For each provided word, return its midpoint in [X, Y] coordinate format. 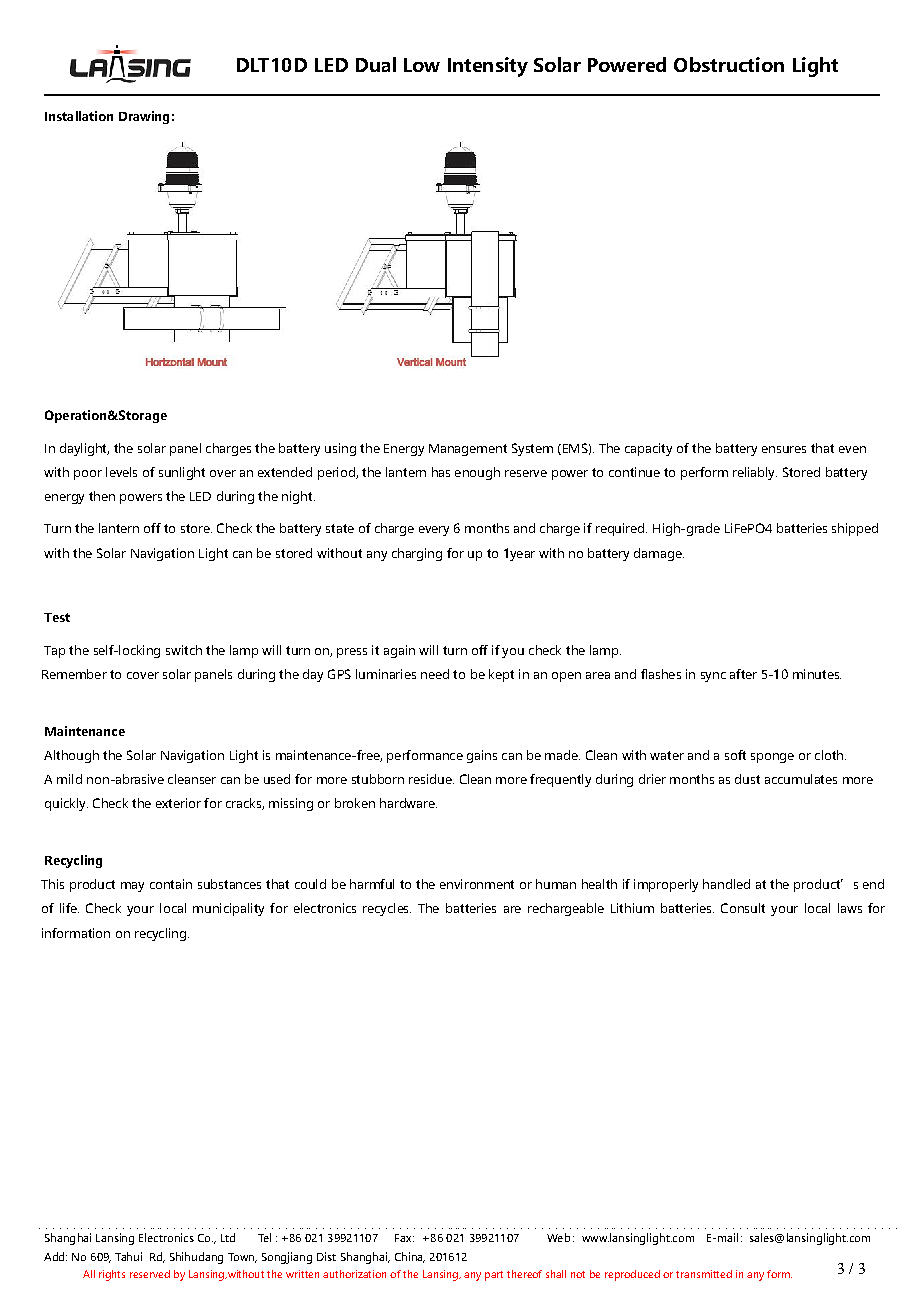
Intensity [488, 67]
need [435, 674]
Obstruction [729, 64]
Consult [743, 908]
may [132, 887]
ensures [784, 449]
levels [121, 472]
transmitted [704, 1274]
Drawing [144, 117]
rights [112, 1275]
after [743, 674]
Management [468, 450]
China [410, 1257]
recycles [387, 909]
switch [184, 650]
